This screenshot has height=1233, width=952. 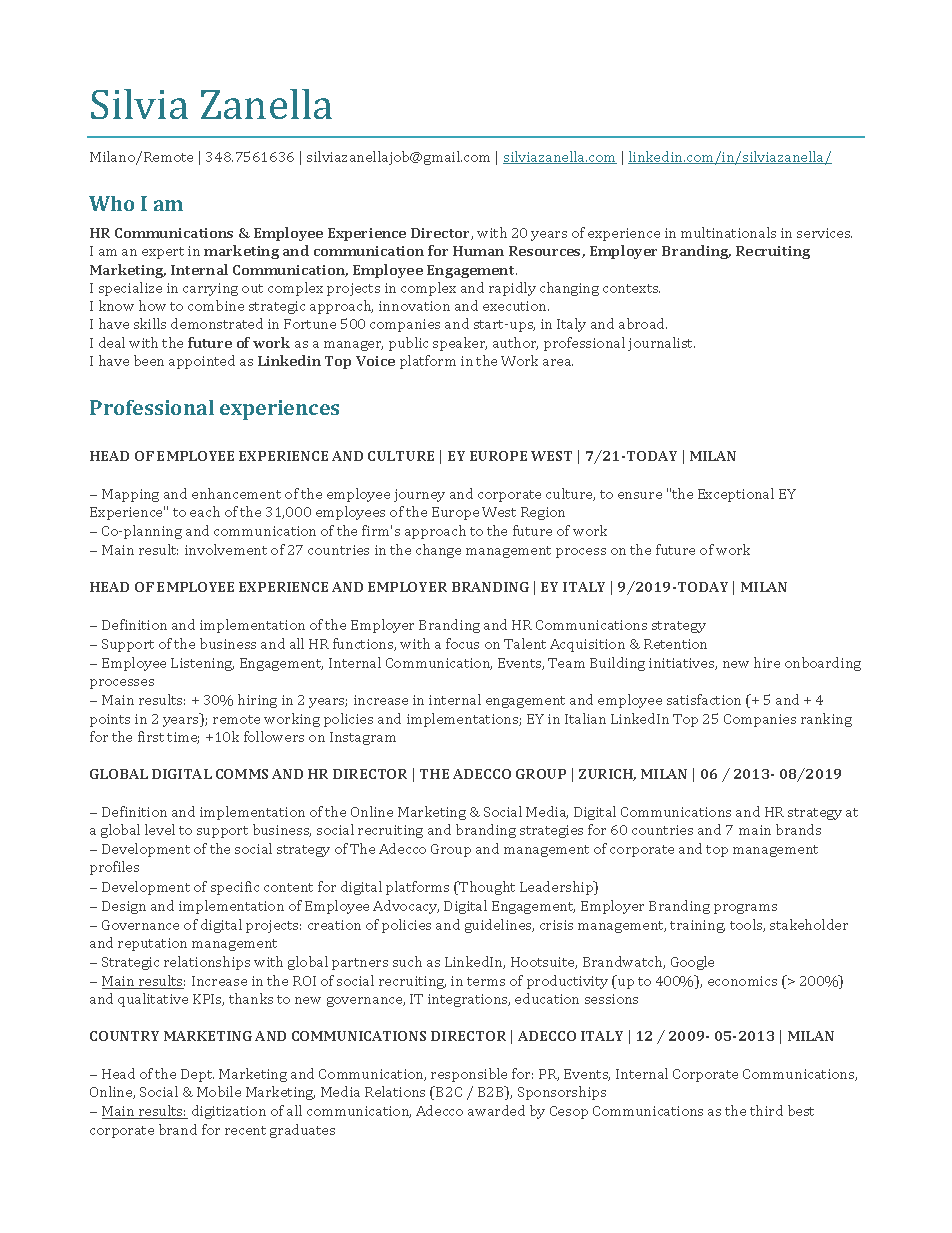 What do you see at coordinates (745, 909) in the screenshot?
I see `programs` at bounding box center [745, 909].
